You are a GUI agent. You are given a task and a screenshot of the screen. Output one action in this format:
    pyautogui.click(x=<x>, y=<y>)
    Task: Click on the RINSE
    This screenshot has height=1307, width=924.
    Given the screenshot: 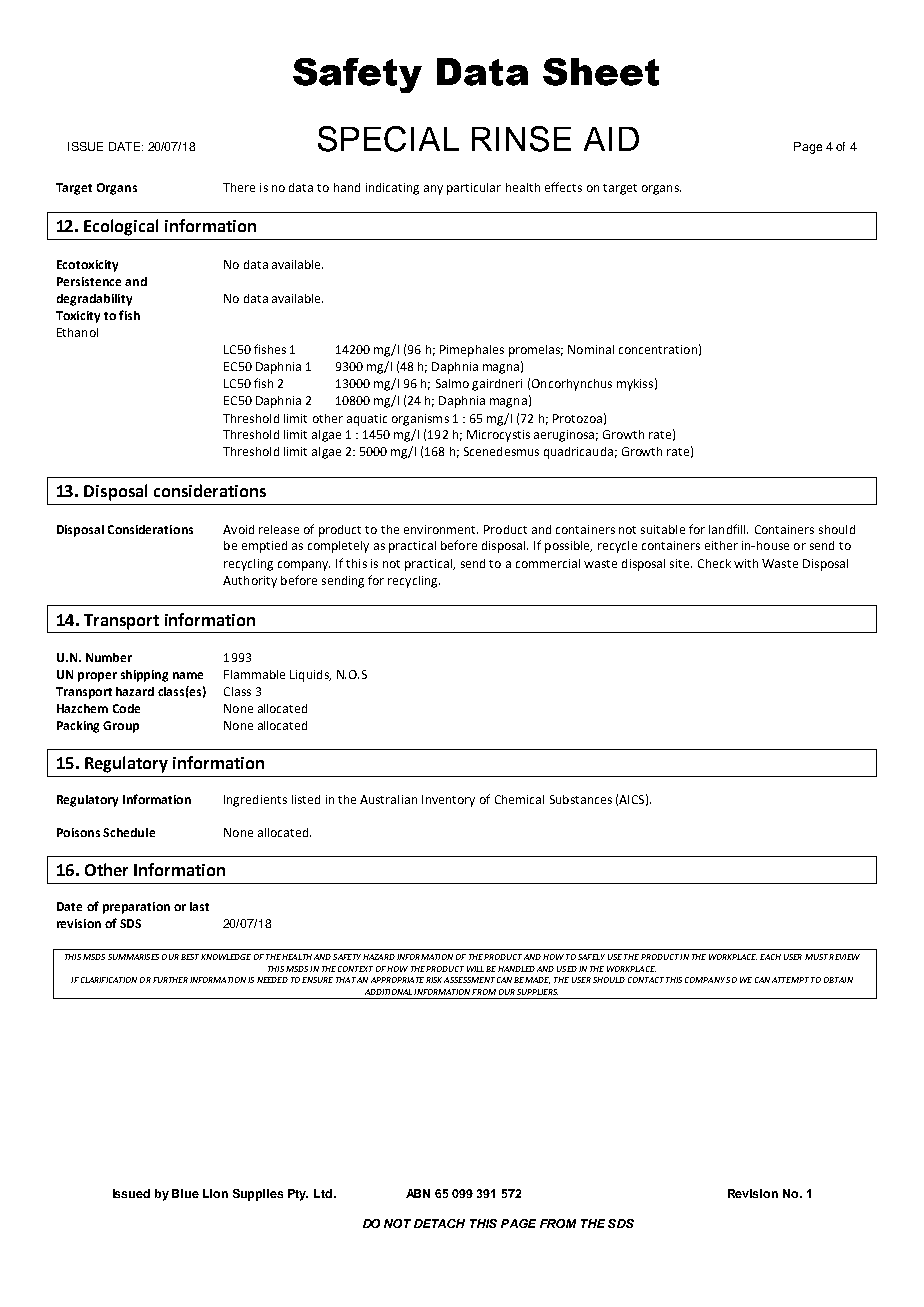 What is the action you would take?
    pyautogui.click(x=521, y=139)
